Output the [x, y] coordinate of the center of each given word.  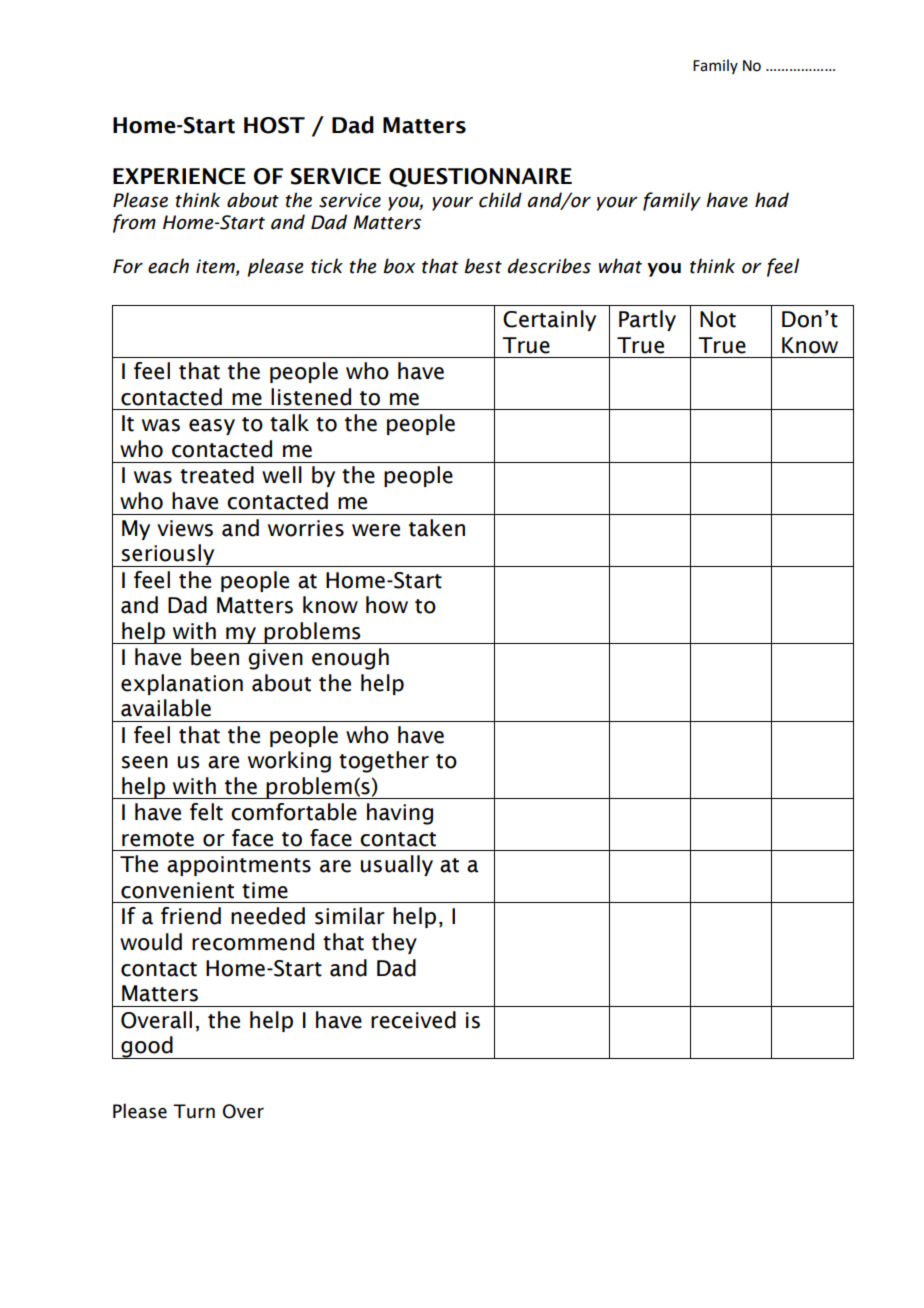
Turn [194, 1111]
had [772, 200]
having [400, 814]
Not [718, 319]
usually [397, 865]
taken [437, 528]
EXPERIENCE [179, 176]
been [215, 657]
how [387, 605]
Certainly [549, 320]
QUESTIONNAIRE [480, 177]
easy [212, 427]
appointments [239, 866]
